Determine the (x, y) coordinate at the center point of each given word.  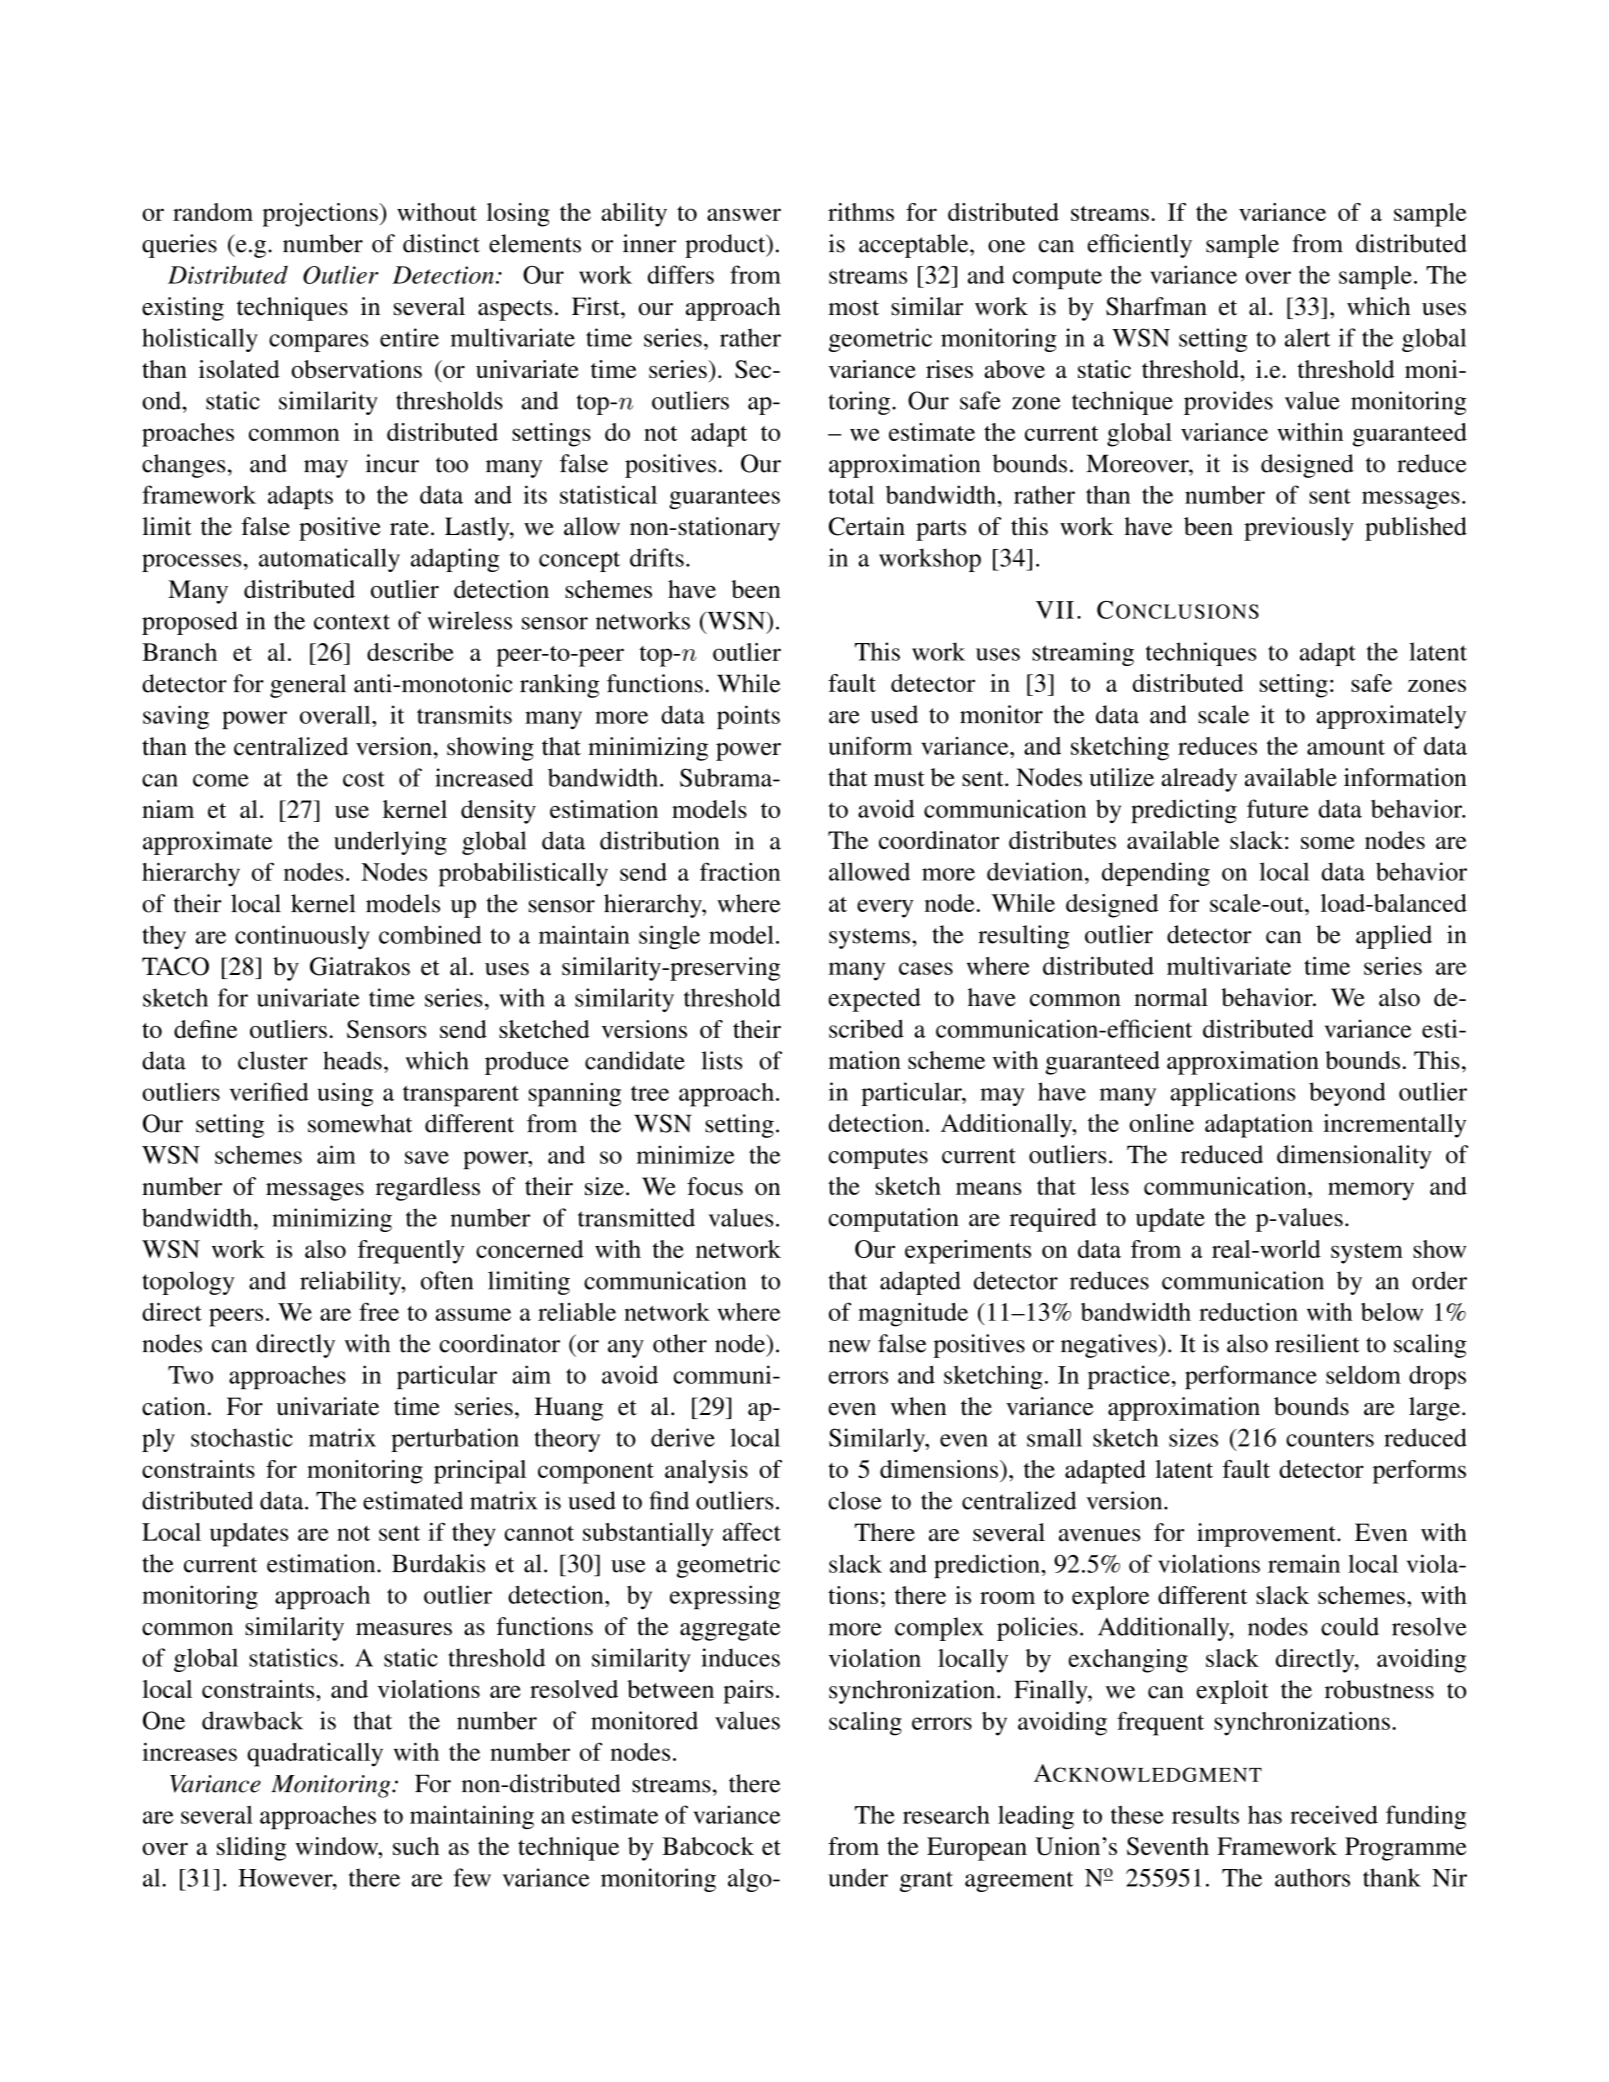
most (854, 308)
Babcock (708, 1846)
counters (1330, 1439)
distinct (441, 243)
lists (722, 1060)
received (1334, 1814)
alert (1307, 337)
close (855, 1500)
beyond (1347, 1094)
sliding (251, 1849)
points (748, 717)
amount (1346, 747)
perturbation (455, 1440)
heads (352, 1060)
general (308, 686)
